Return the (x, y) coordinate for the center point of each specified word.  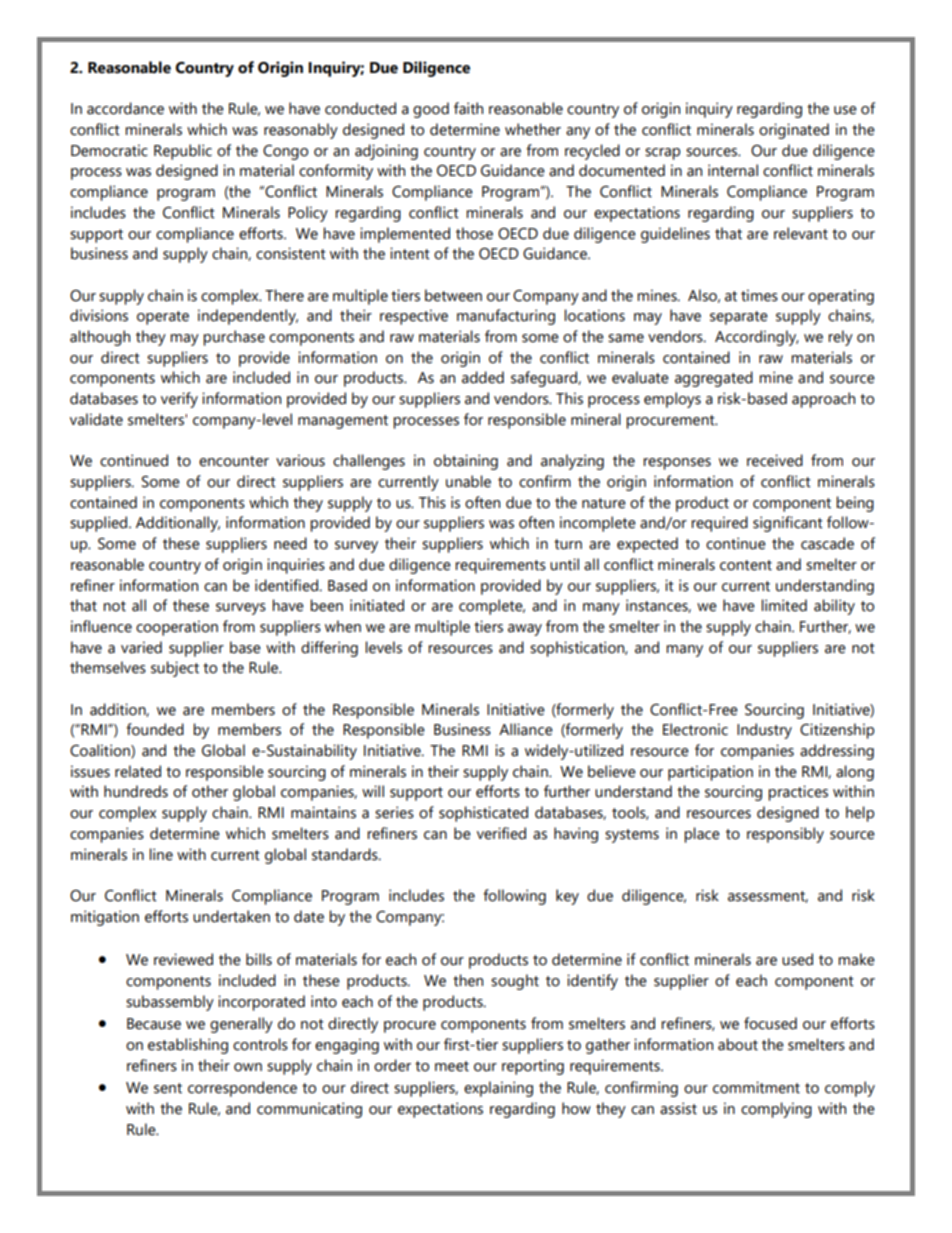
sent (168, 1088)
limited (784, 605)
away (525, 630)
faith (468, 108)
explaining (498, 1089)
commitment (756, 1087)
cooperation (177, 628)
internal (733, 170)
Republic (183, 152)
